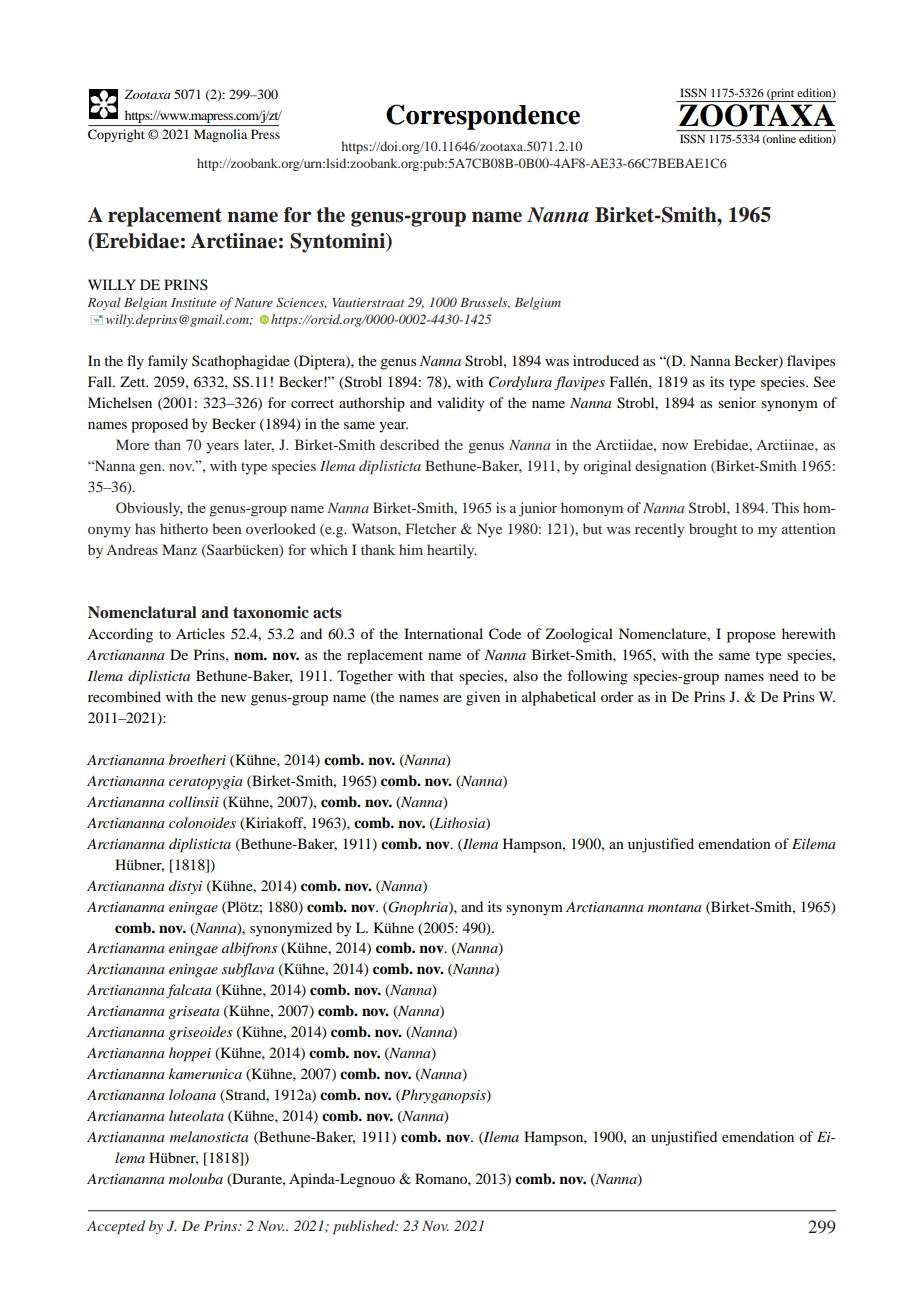 Image resolution: width=924 pixels, height=1308 pixels. I want to click on Belgium, so click(538, 303).
